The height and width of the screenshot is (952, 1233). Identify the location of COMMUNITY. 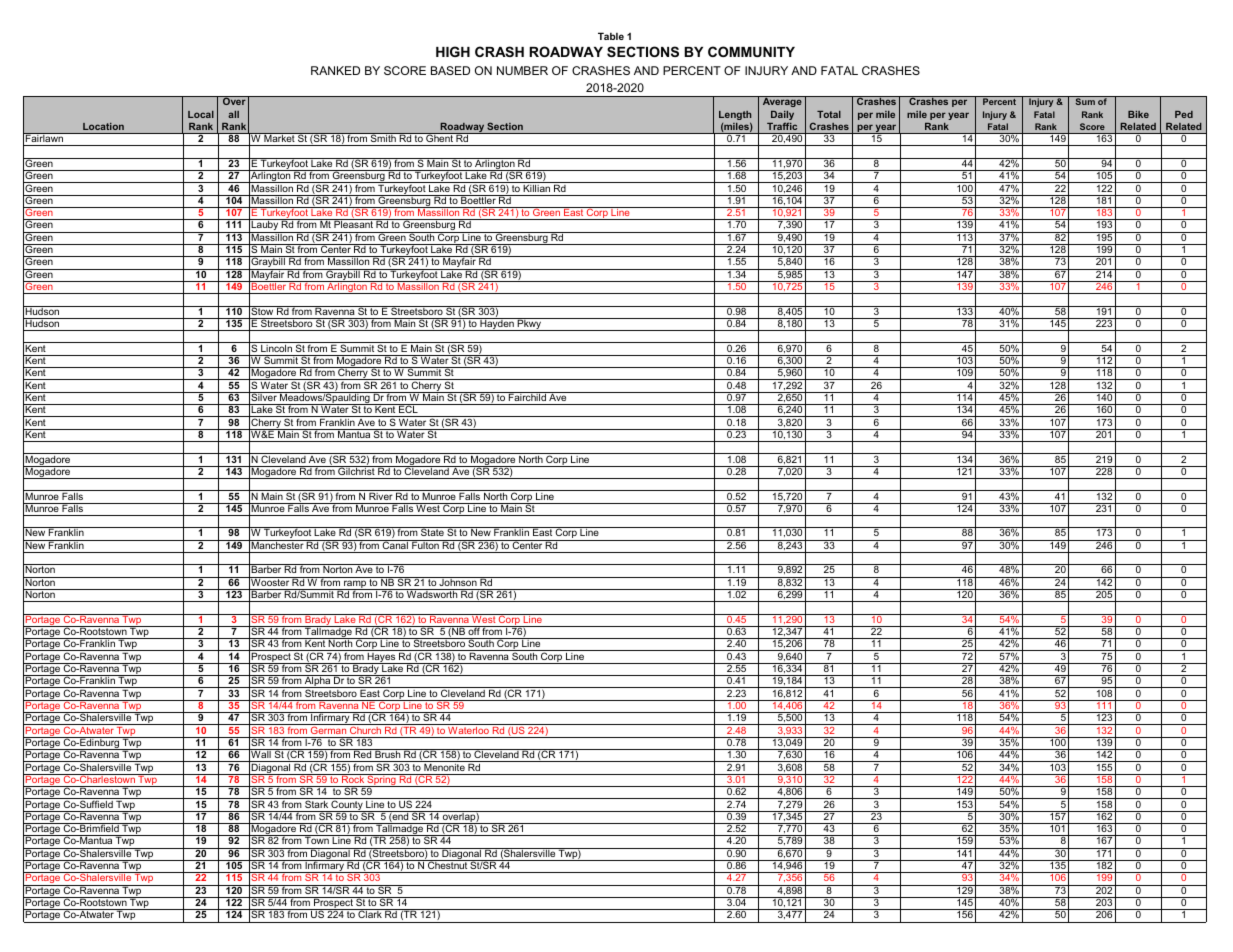
(751, 51).
